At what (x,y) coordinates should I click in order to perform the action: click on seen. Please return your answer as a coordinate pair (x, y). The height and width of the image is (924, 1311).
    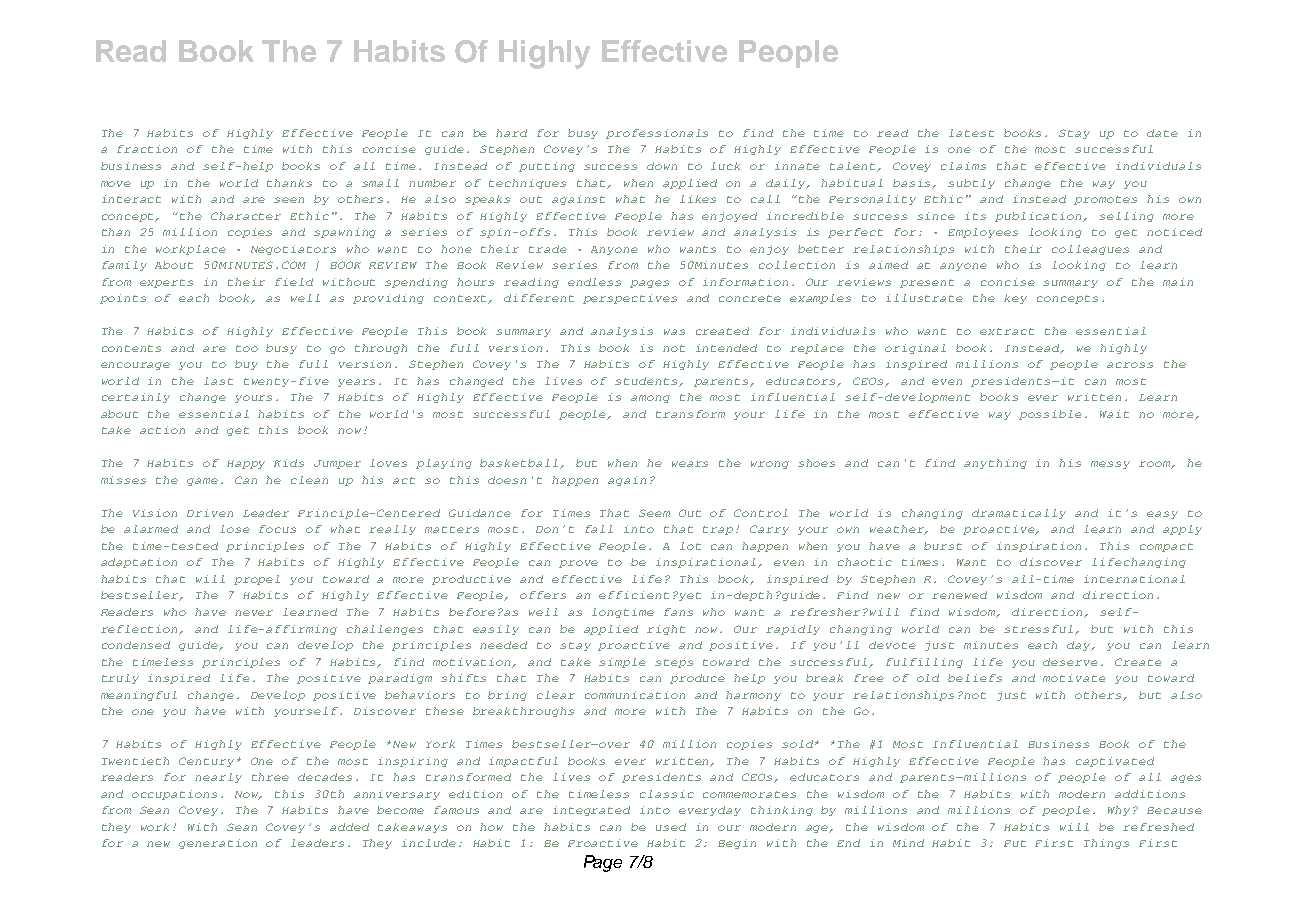
    Looking at the image, I should click on (289, 200).
